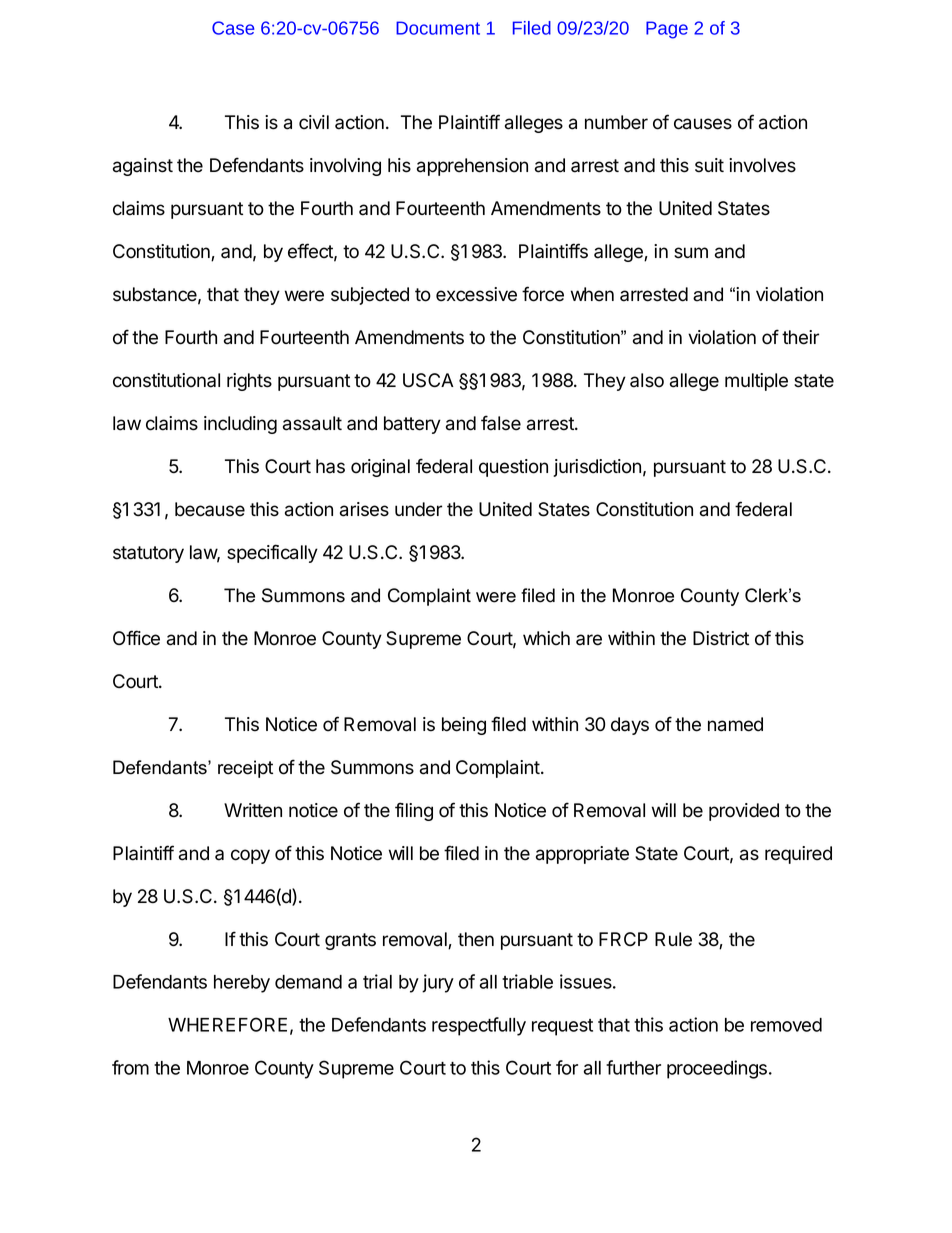 The width and height of the screenshot is (952, 1233). Describe the element at coordinates (233, 28) in the screenshot. I see `Case` at that location.
